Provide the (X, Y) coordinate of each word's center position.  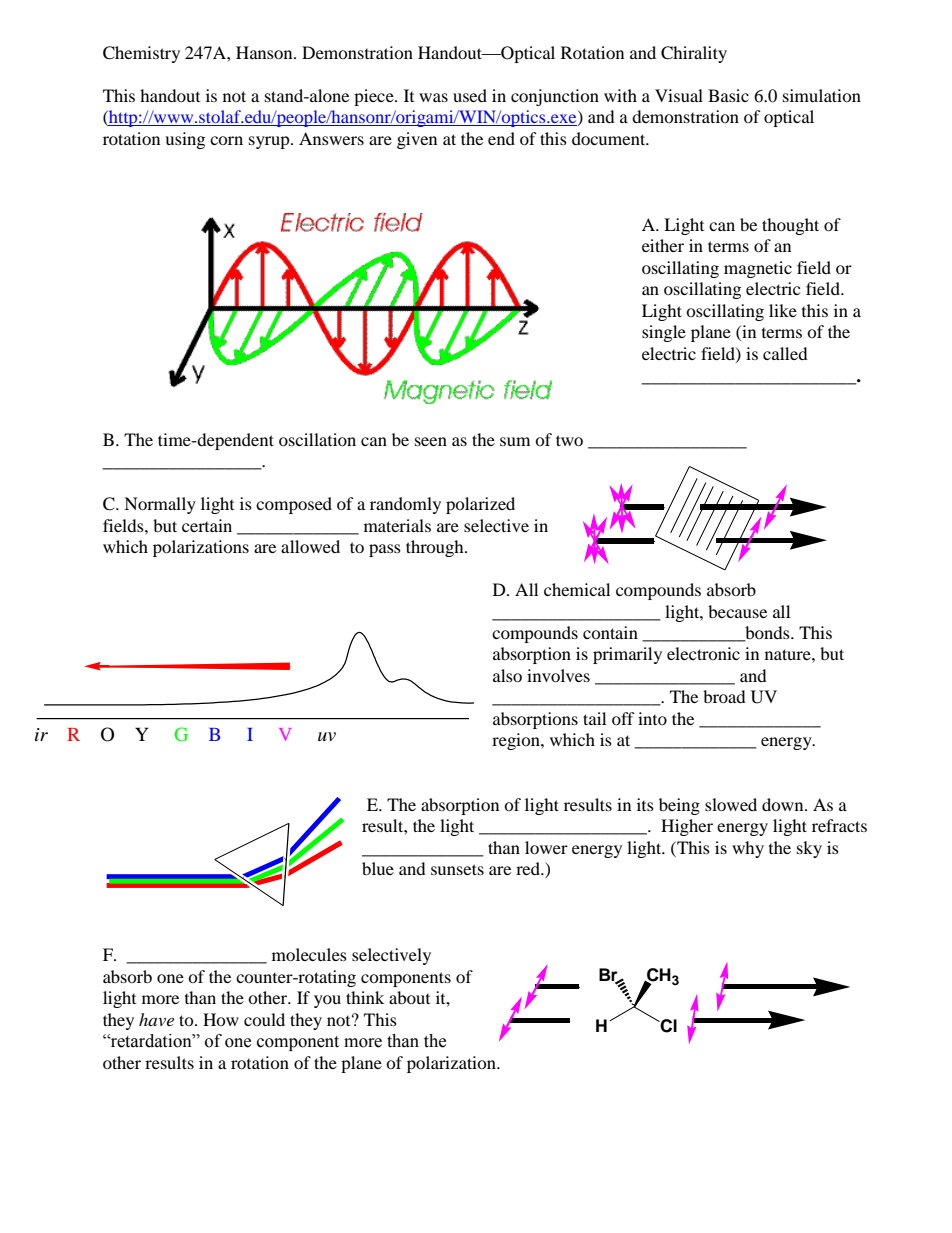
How (221, 1019)
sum (515, 441)
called (785, 353)
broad (724, 696)
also (507, 675)
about (409, 997)
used (470, 95)
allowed (310, 546)
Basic (728, 95)
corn (226, 140)
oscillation (317, 439)
